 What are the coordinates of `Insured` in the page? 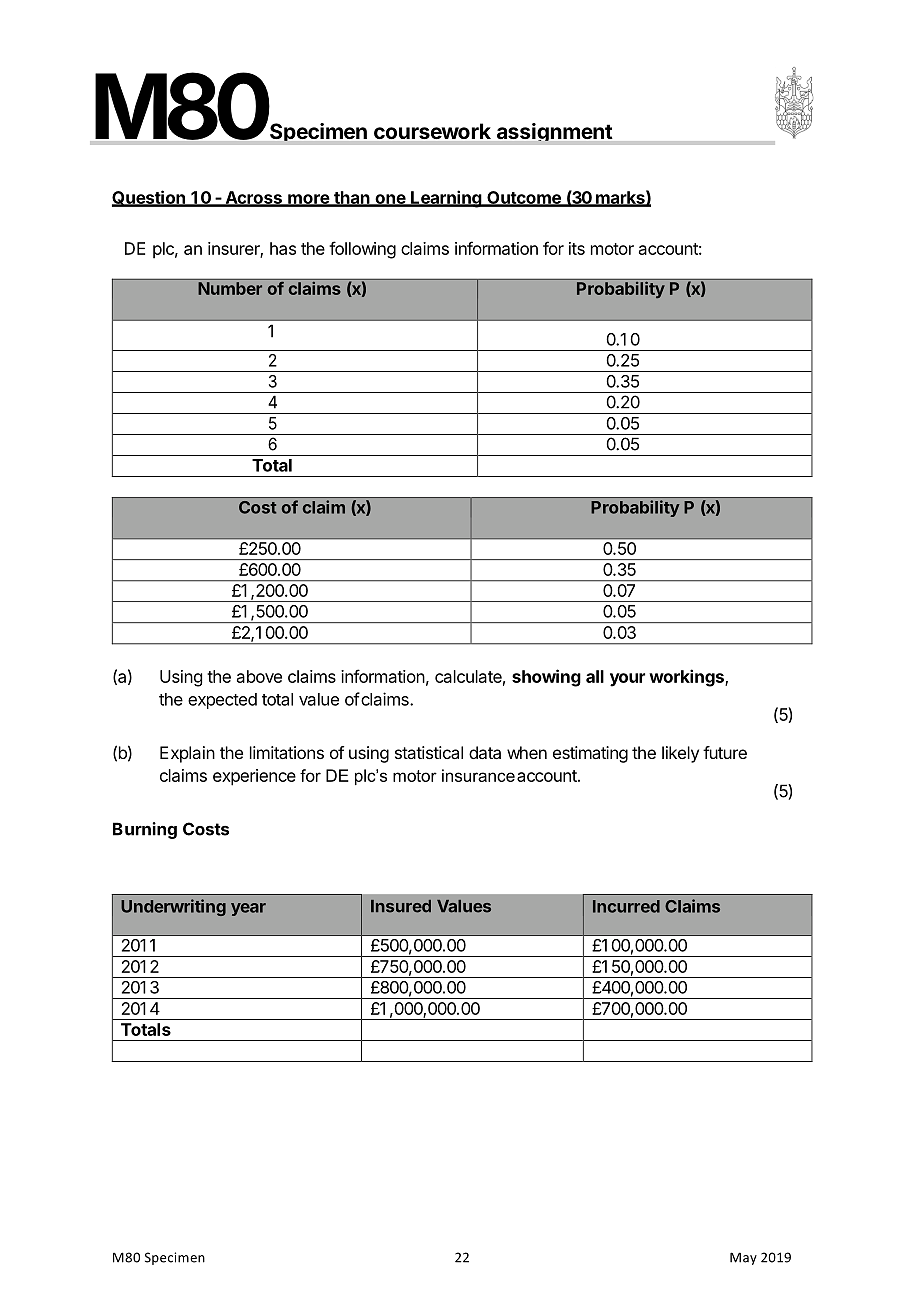 It's located at (401, 906).
